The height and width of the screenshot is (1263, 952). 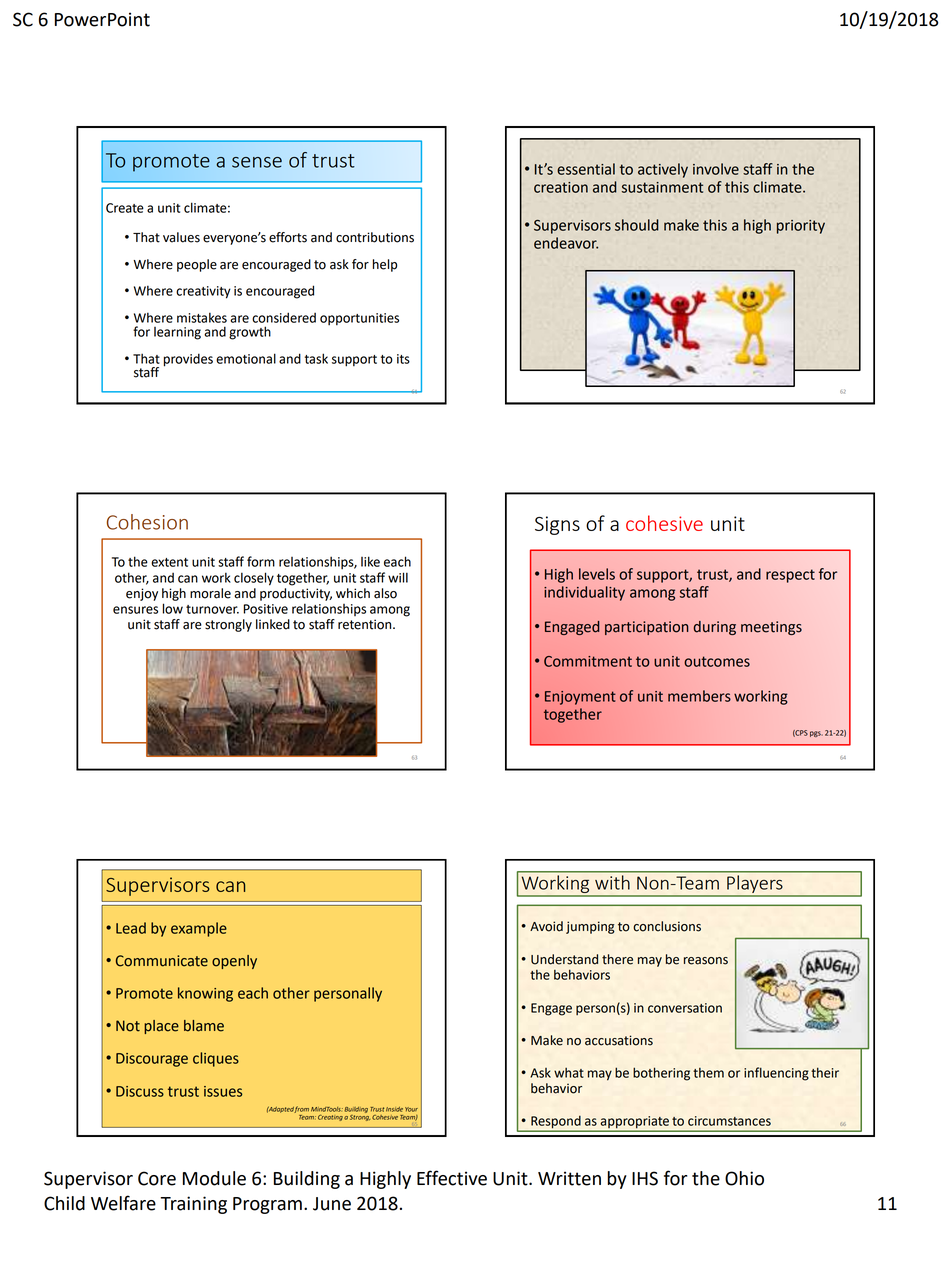 What do you see at coordinates (131, 928) in the screenshot?
I see `Lead` at bounding box center [131, 928].
